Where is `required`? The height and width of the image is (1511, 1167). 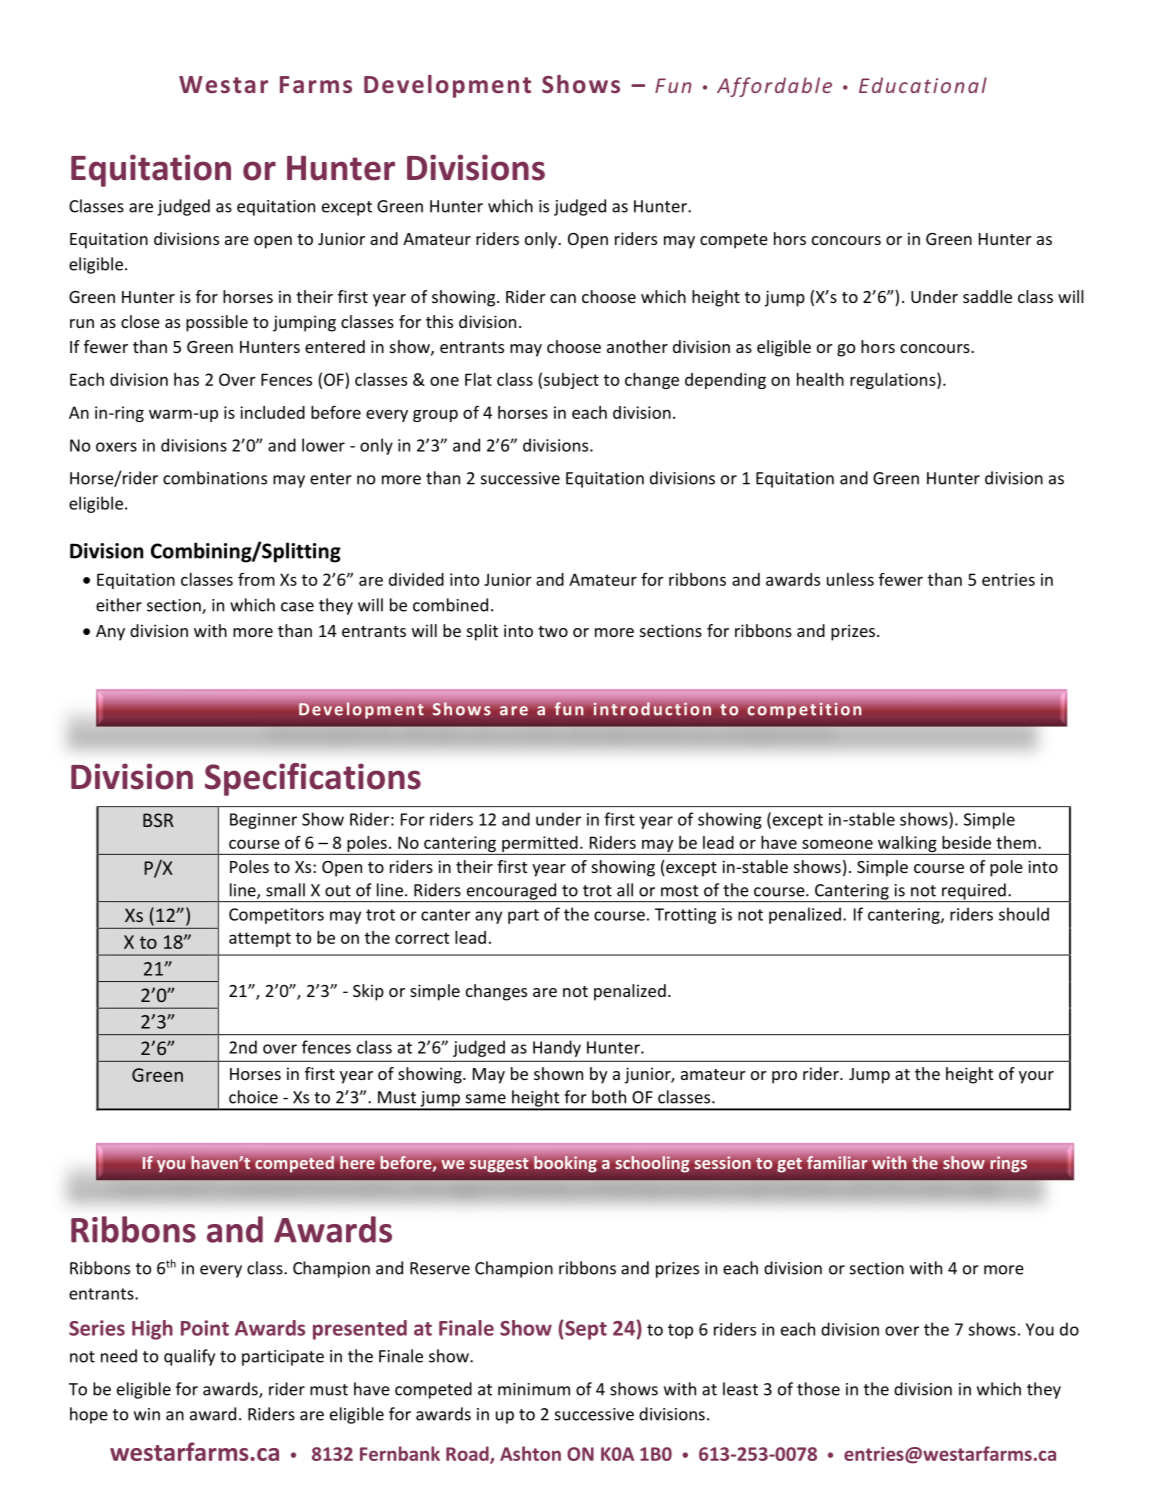
required is located at coordinates (974, 892).
